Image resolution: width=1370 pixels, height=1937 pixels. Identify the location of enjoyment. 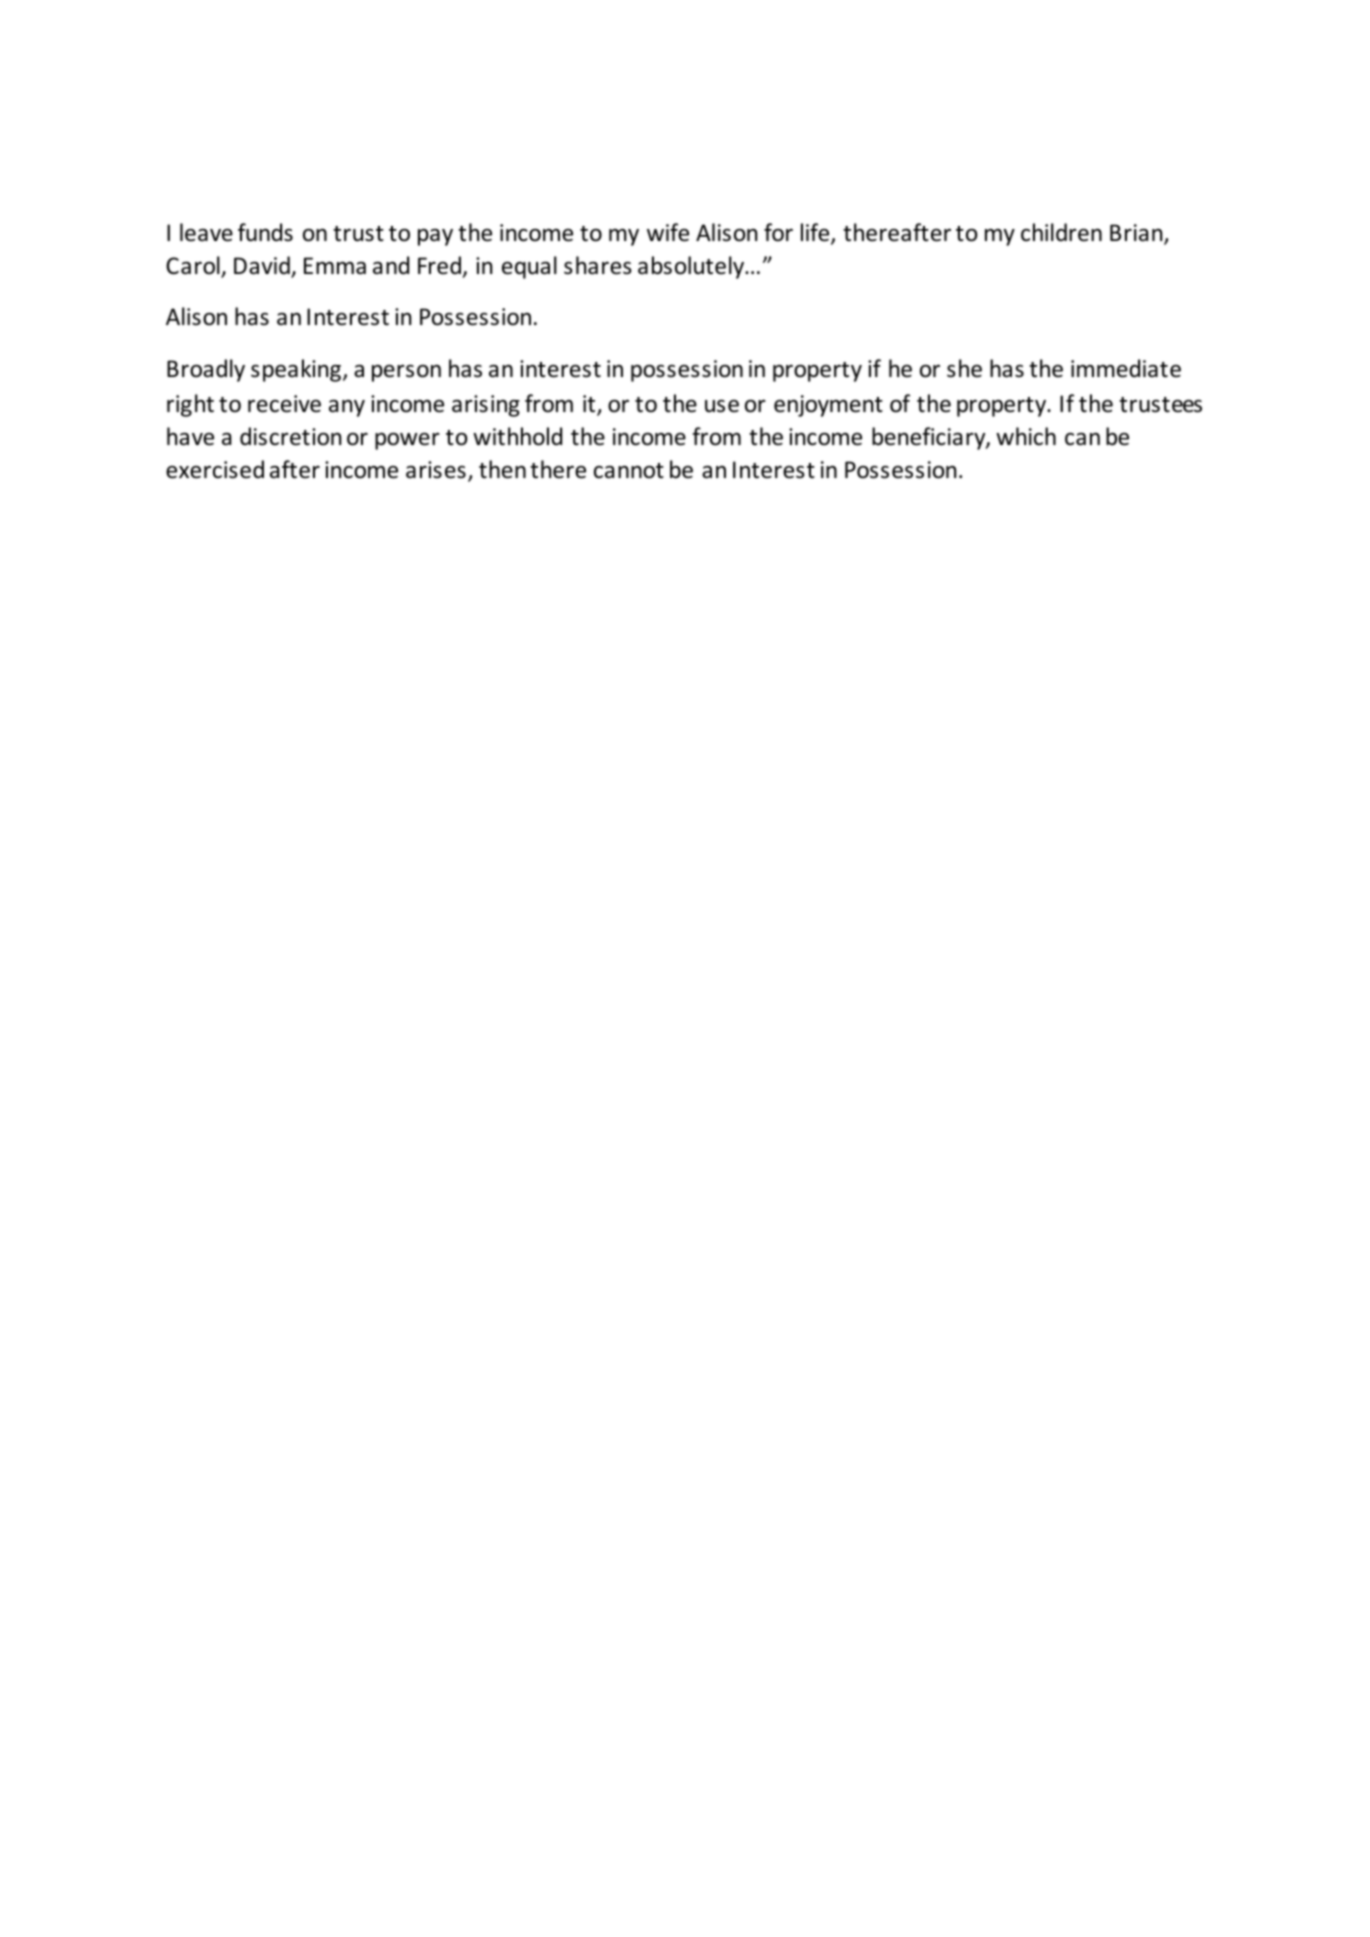
(828, 406).
